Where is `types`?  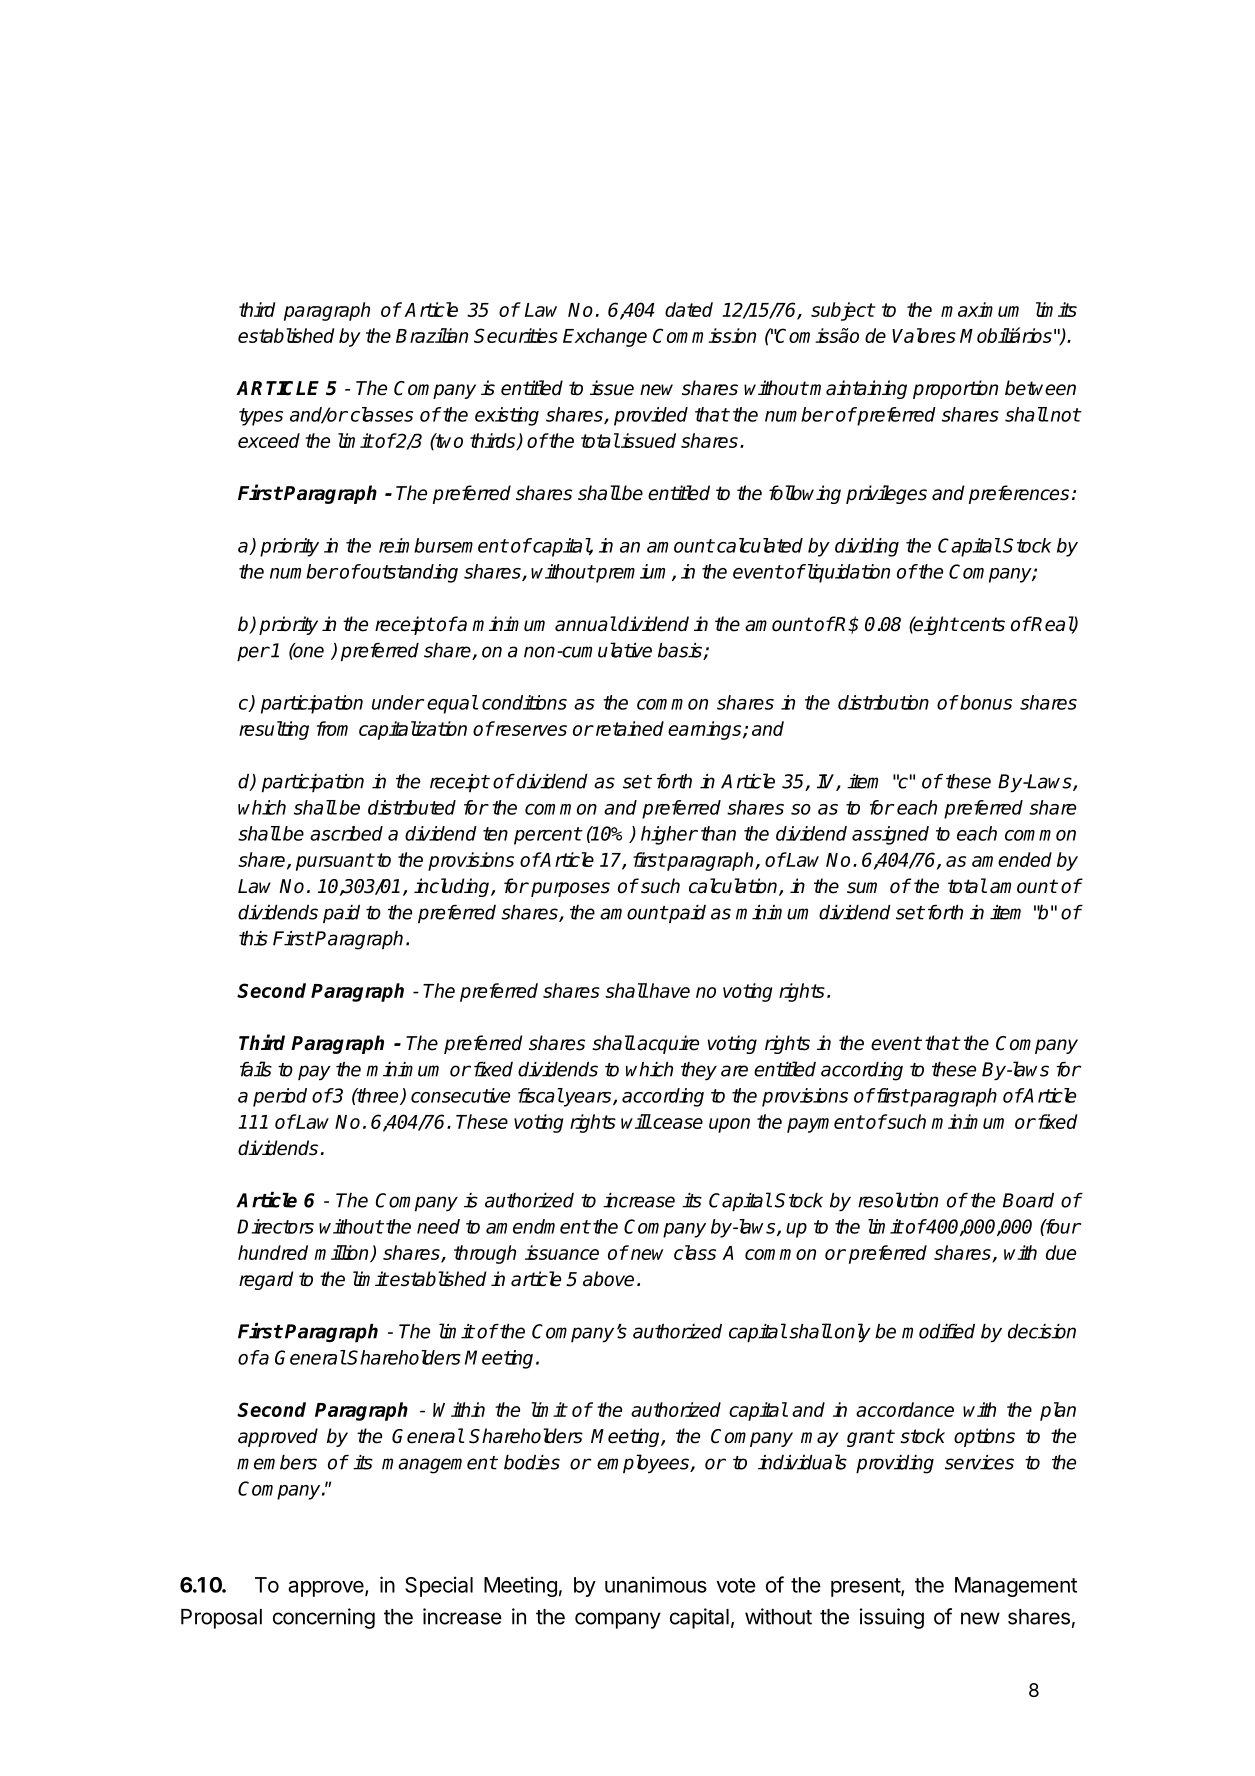 types is located at coordinates (261, 417).
